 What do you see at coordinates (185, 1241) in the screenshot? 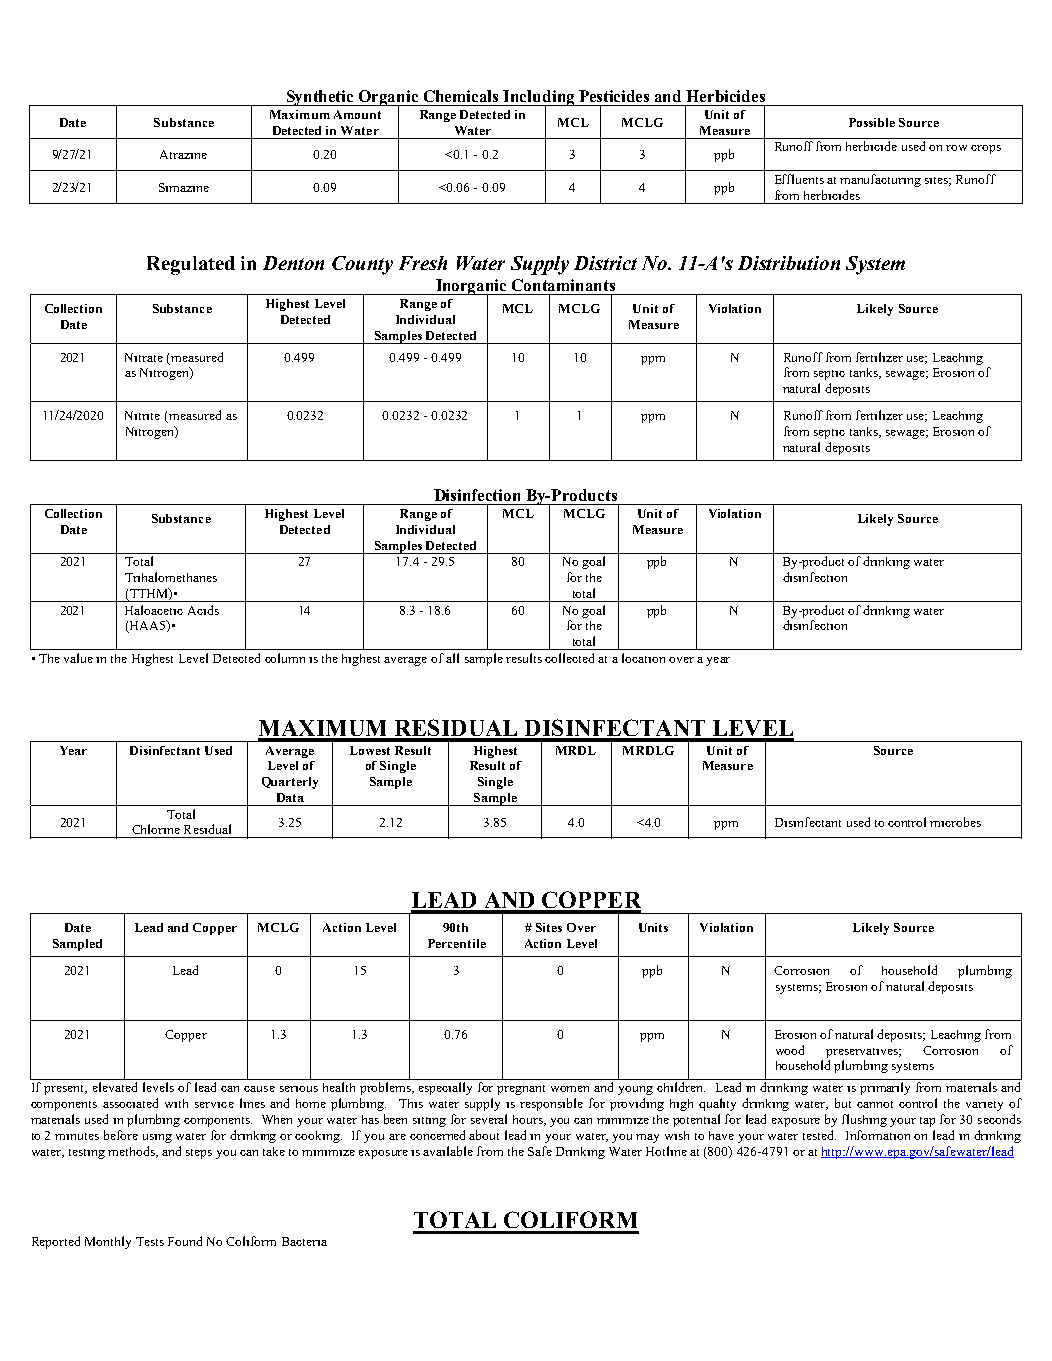
I see `Found` at bounding box center [185, 1241].
